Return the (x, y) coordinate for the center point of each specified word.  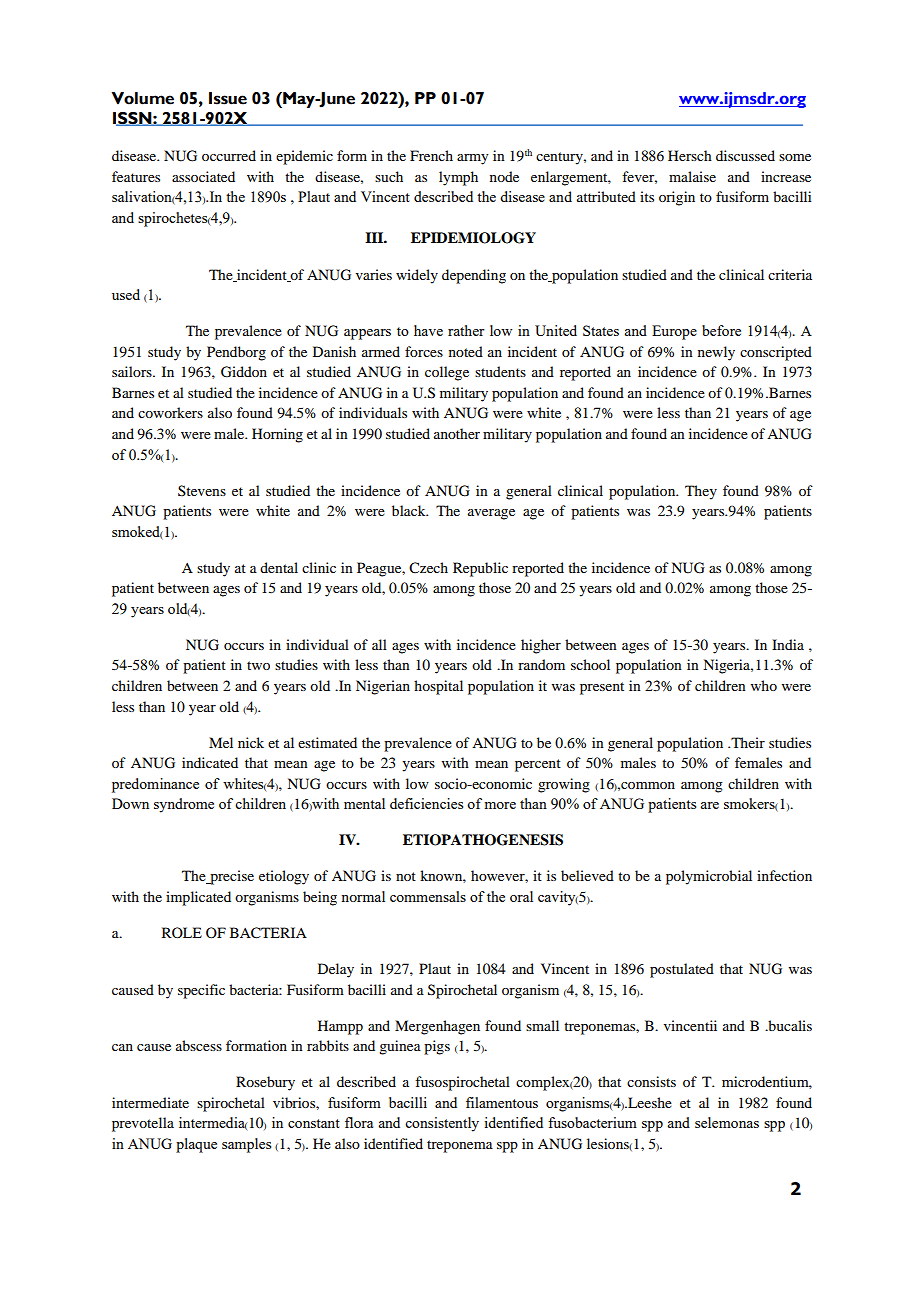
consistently (442, 1124)
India (788, 644)
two (258, 665)
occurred (229, 155)
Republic (480, 569)
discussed (745, 155)
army (472, 159)
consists (651, 1081)
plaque (196, 1145)
